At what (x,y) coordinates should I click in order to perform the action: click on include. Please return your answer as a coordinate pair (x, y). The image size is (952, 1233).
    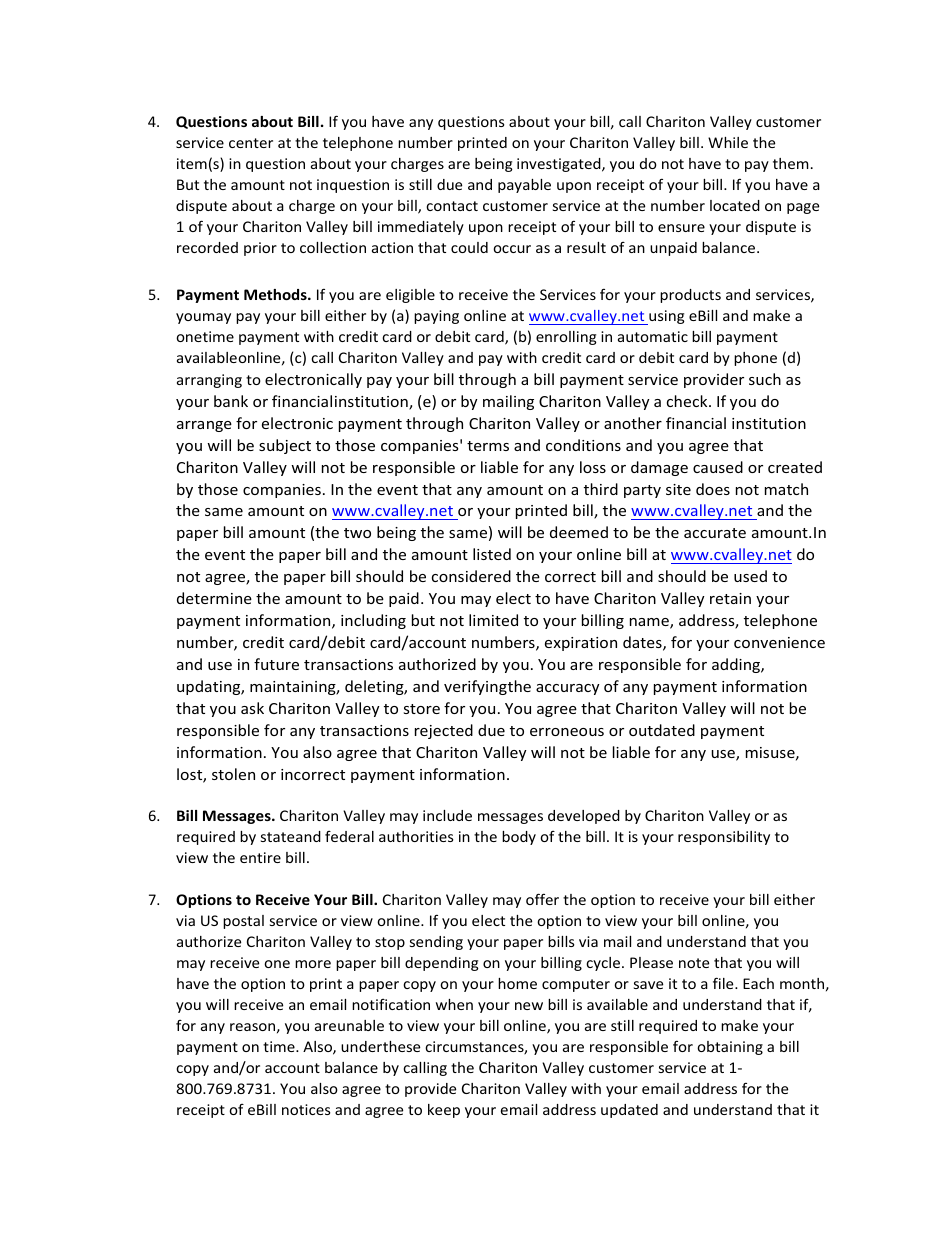
    Looking at the image, I should click on (447, 815).
